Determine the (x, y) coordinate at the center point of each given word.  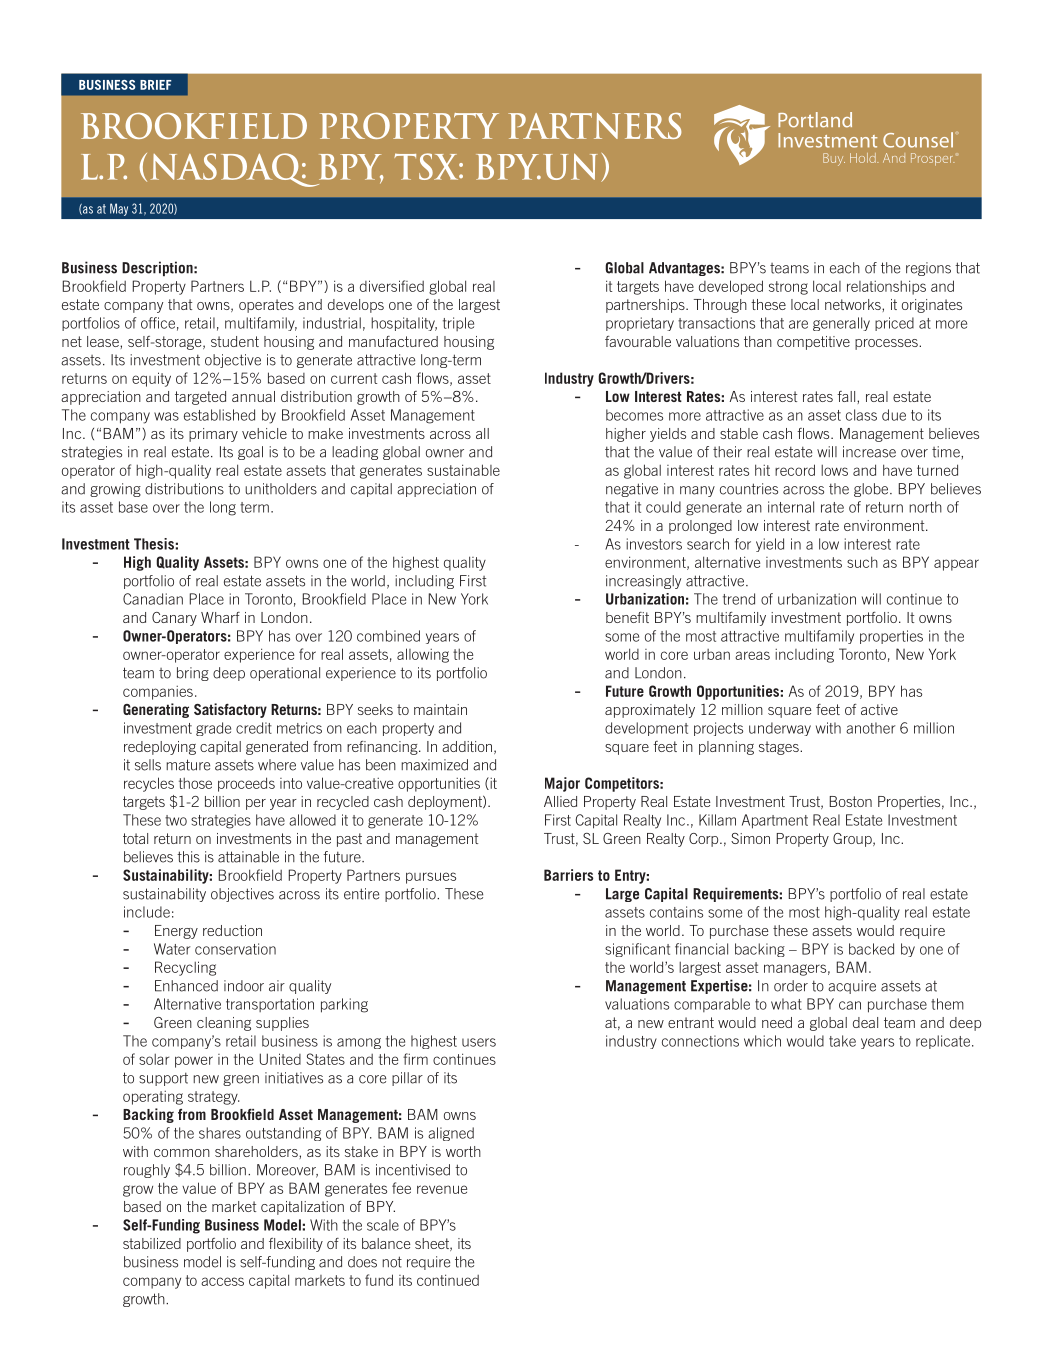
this (188, 857)
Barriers (568, 875)
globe (872, 490)
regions (928, 269)
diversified (392, 286)
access (222, 1281)
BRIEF (156, 85)
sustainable (463, 470)
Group (853, 840)
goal (250, 453)
